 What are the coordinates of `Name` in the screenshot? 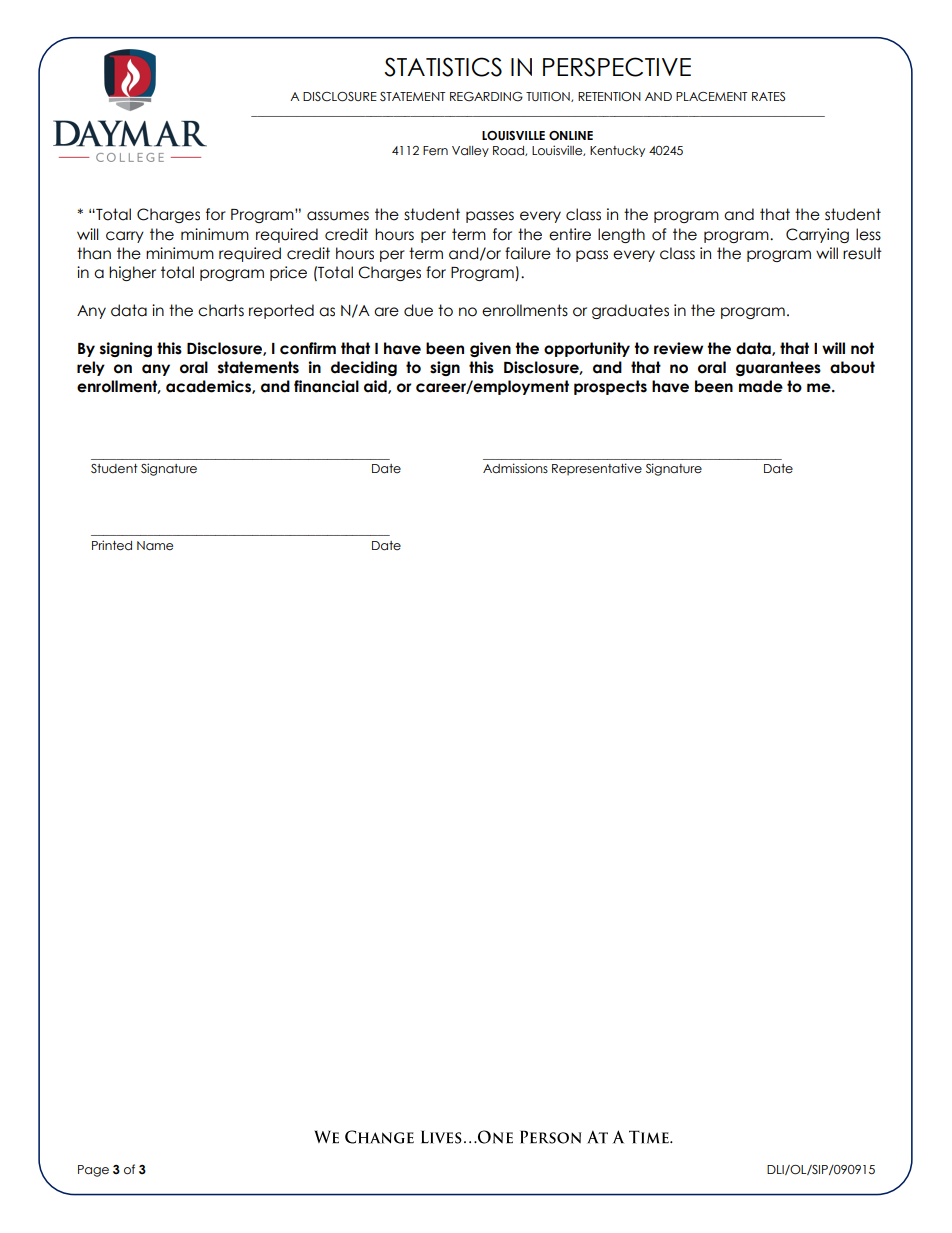 It's located at (155, 546).
